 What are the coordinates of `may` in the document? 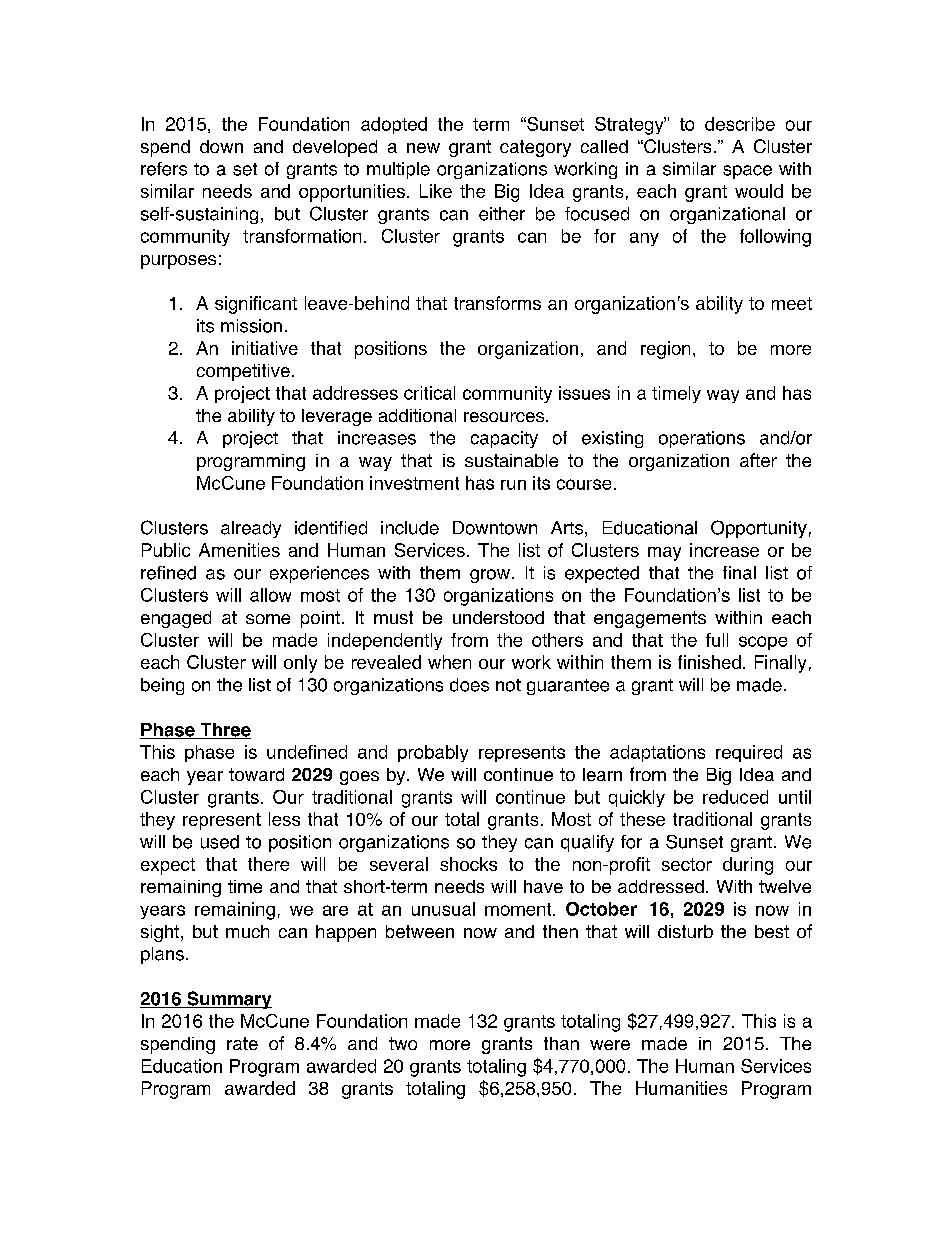 It's located at (664, 554).
